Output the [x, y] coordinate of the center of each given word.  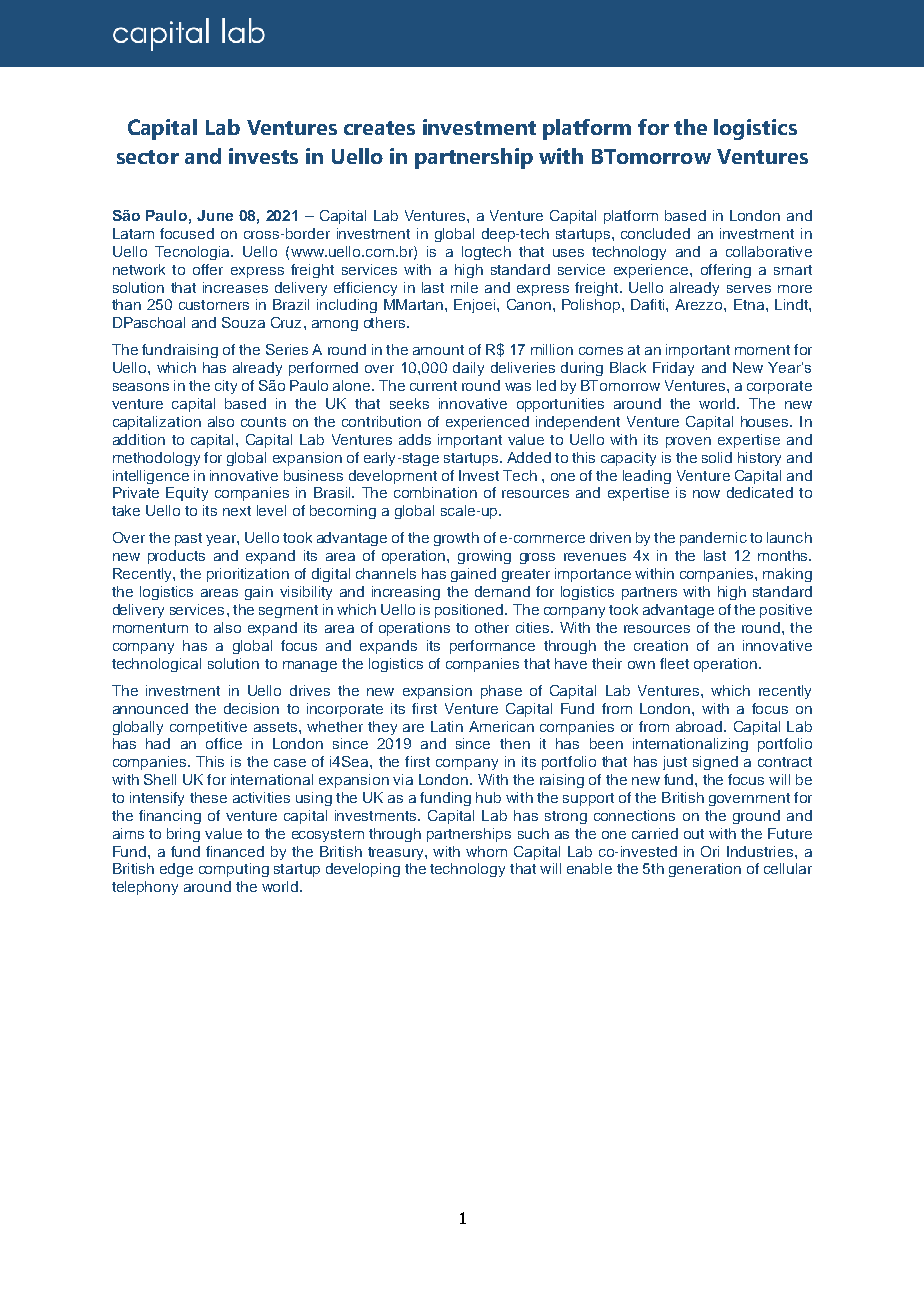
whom [486, 851]
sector [148, 157]
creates [379, 128]
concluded [655, 233]
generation [705, 870]
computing [234, 870]
